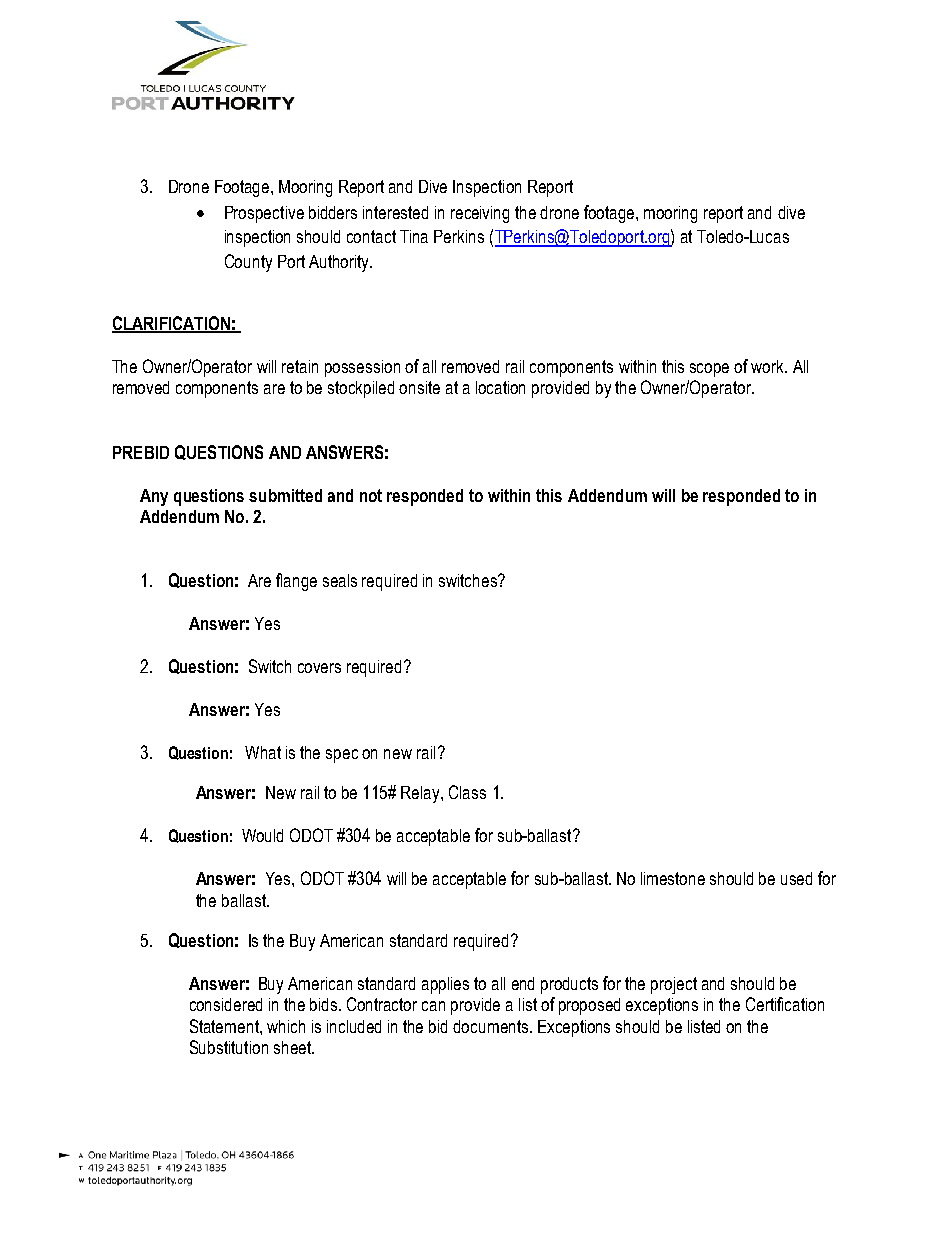  I want to click on County, so click(248, 263).
